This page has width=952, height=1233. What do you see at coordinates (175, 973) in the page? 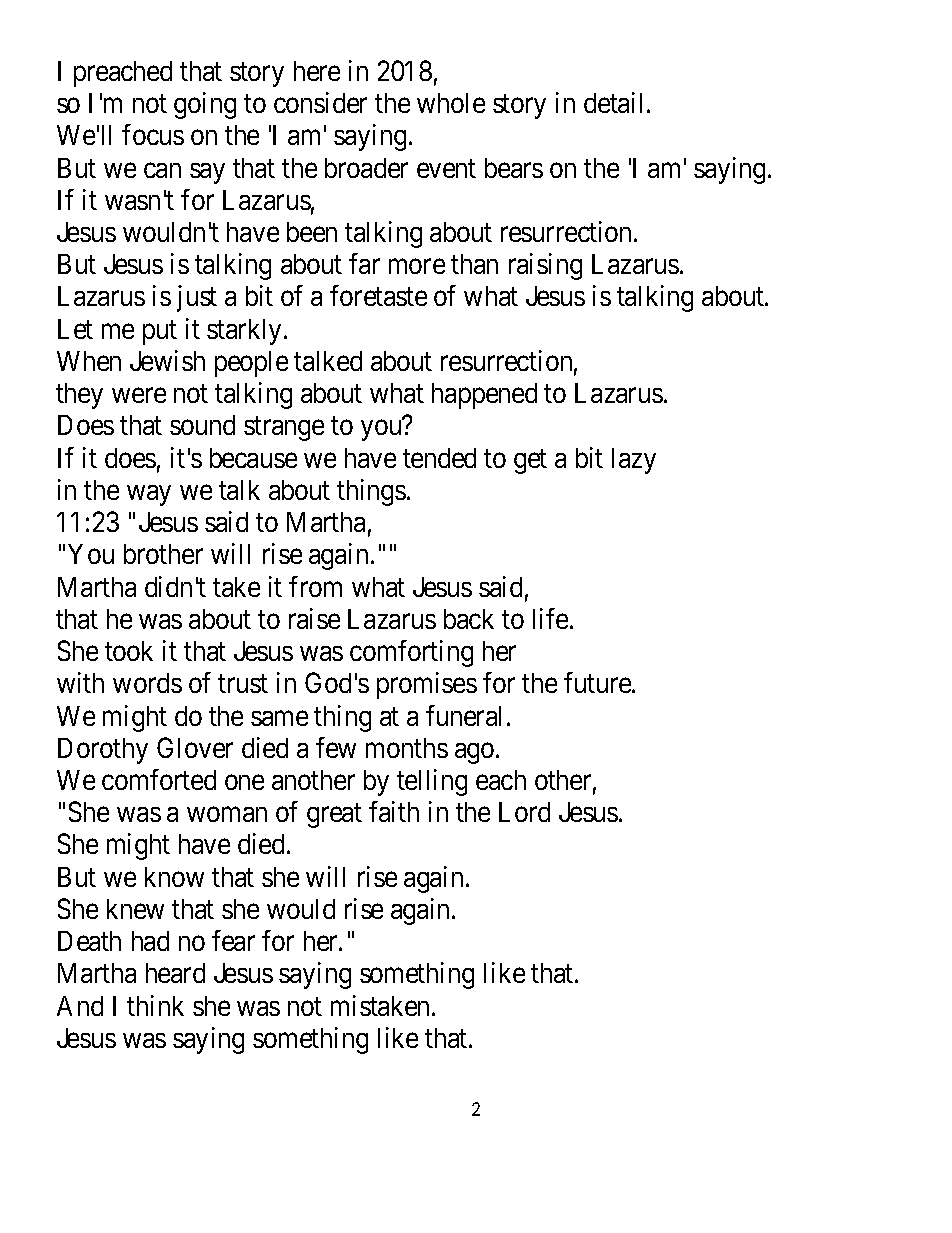
I see `heard` at bounding box center [175, 973].
